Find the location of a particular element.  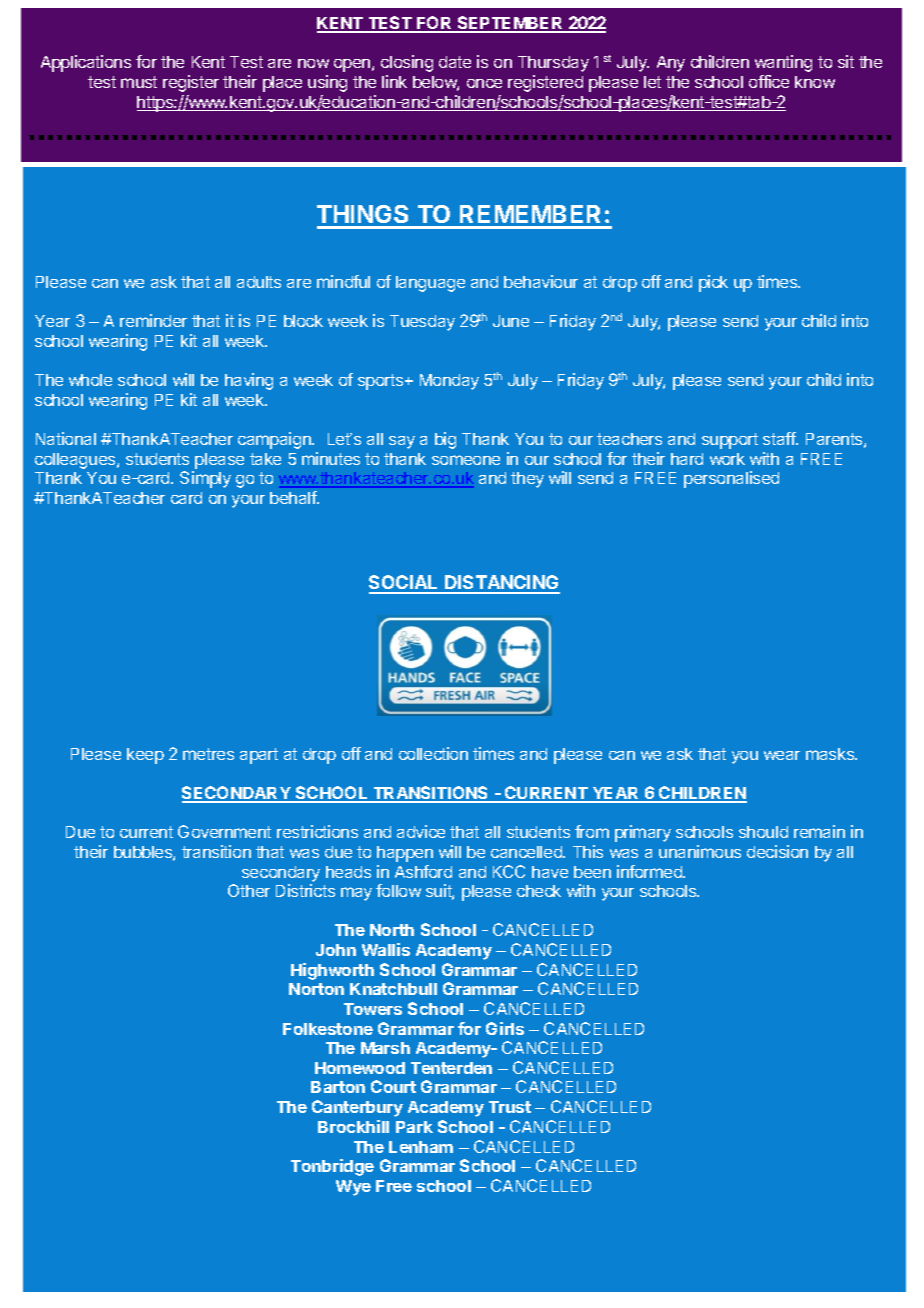

Park is located at coordinates (414, 1127).
